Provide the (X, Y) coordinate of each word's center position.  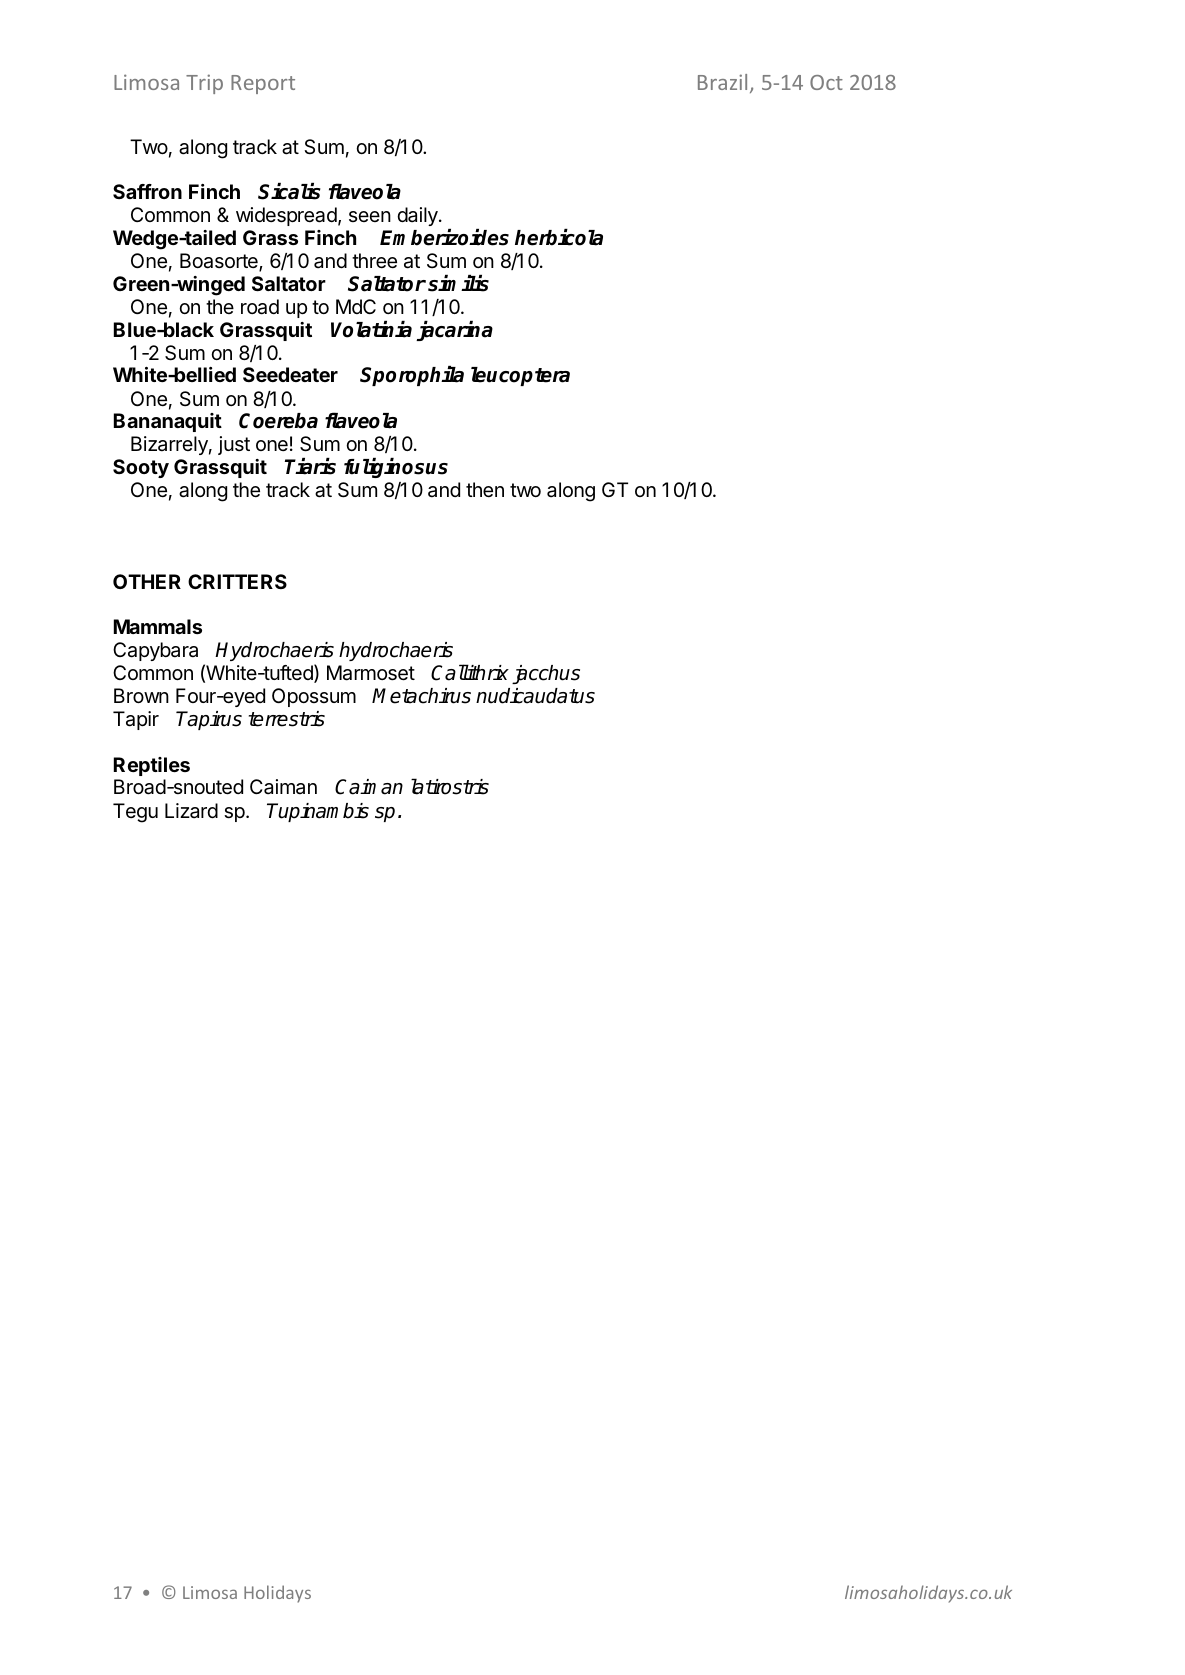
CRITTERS (237, 581)
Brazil (722, 82)
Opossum (314, 697)
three (374, 260)
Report (263, 84)
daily (418, 216)
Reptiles (152, 766)
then (485, 489)
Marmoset (371, 673)
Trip (204, 84)
